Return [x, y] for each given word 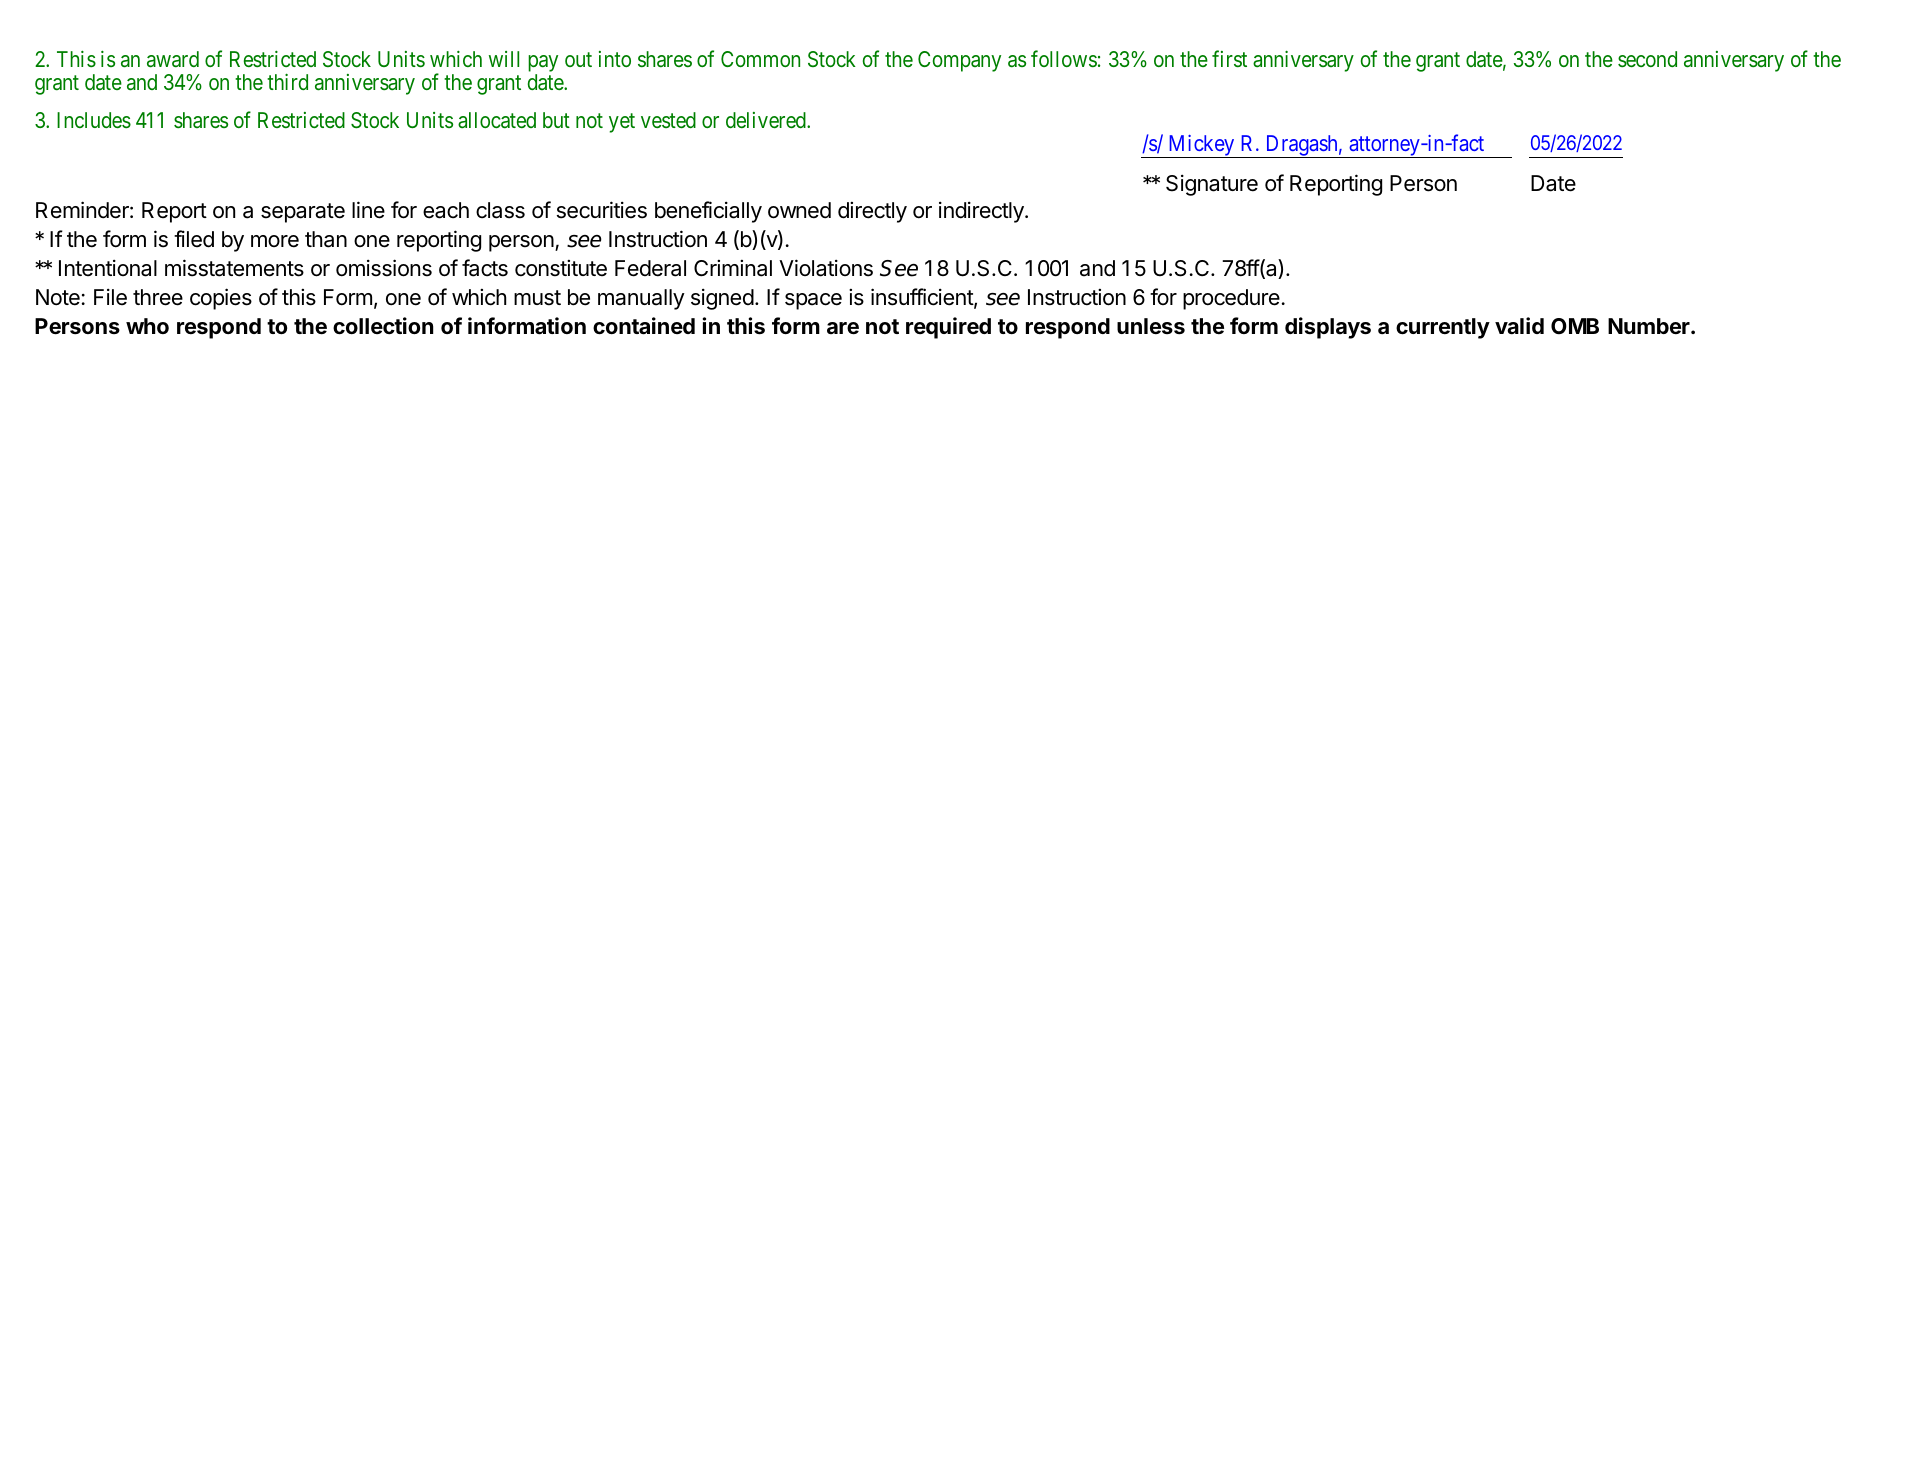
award [173, 59]
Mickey [1201, 146]
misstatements [234, 268]
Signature [1212, 185]
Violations [826, 268]
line [368, 210]
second [1647, 59]
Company [959, 61]
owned [799, 210]
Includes [94, 120]
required [948, 328]
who [147, 326]
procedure [1231, 299]
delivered [767, 120]
